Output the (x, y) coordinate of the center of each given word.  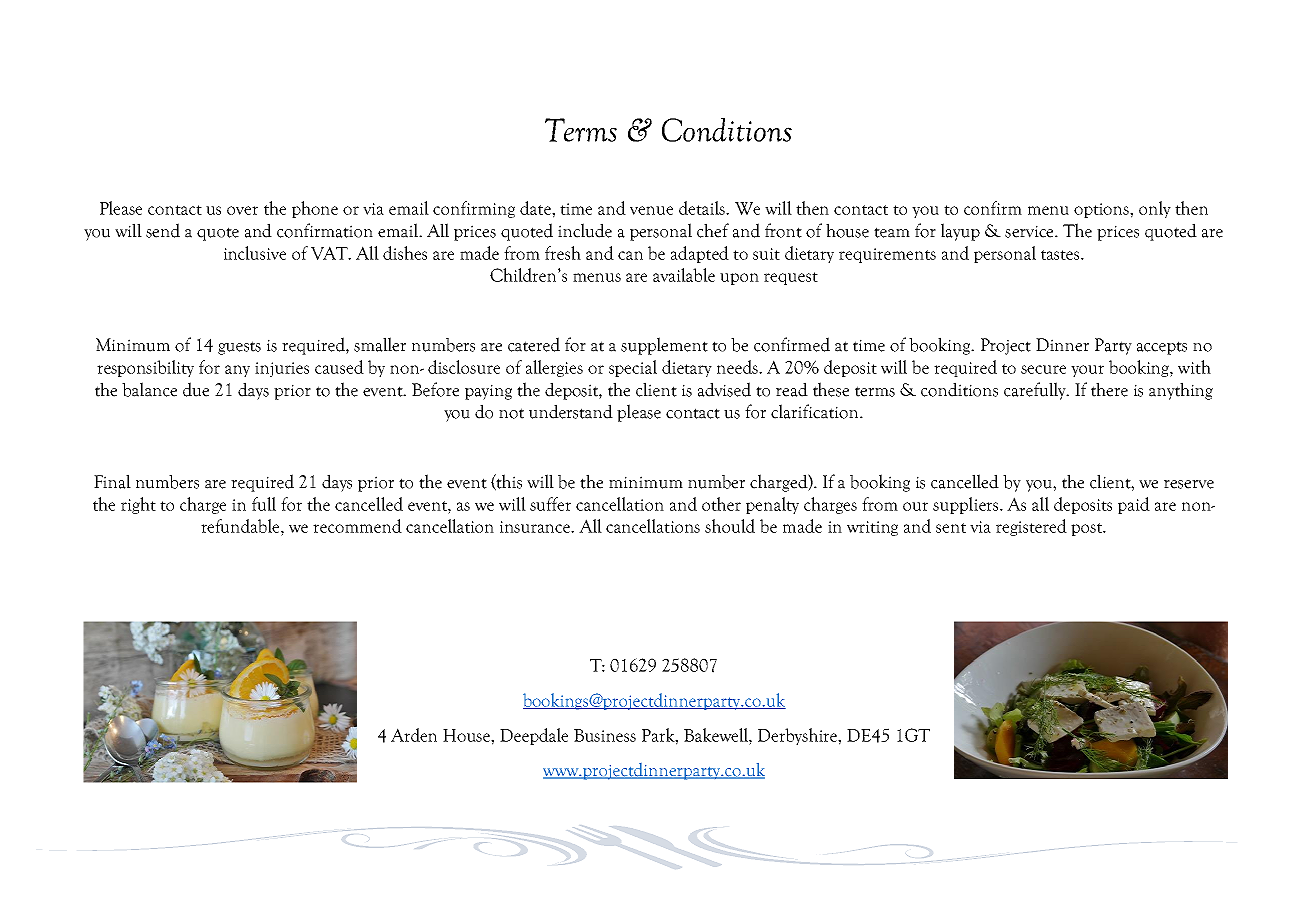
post (1088, 529)
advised (724, 389)
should (730, 526)
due (196, 389)
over (242, 210)
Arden (414, 735)
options (1102, 210)
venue (651, 210)
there (1109, 389)
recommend (357, 526)
